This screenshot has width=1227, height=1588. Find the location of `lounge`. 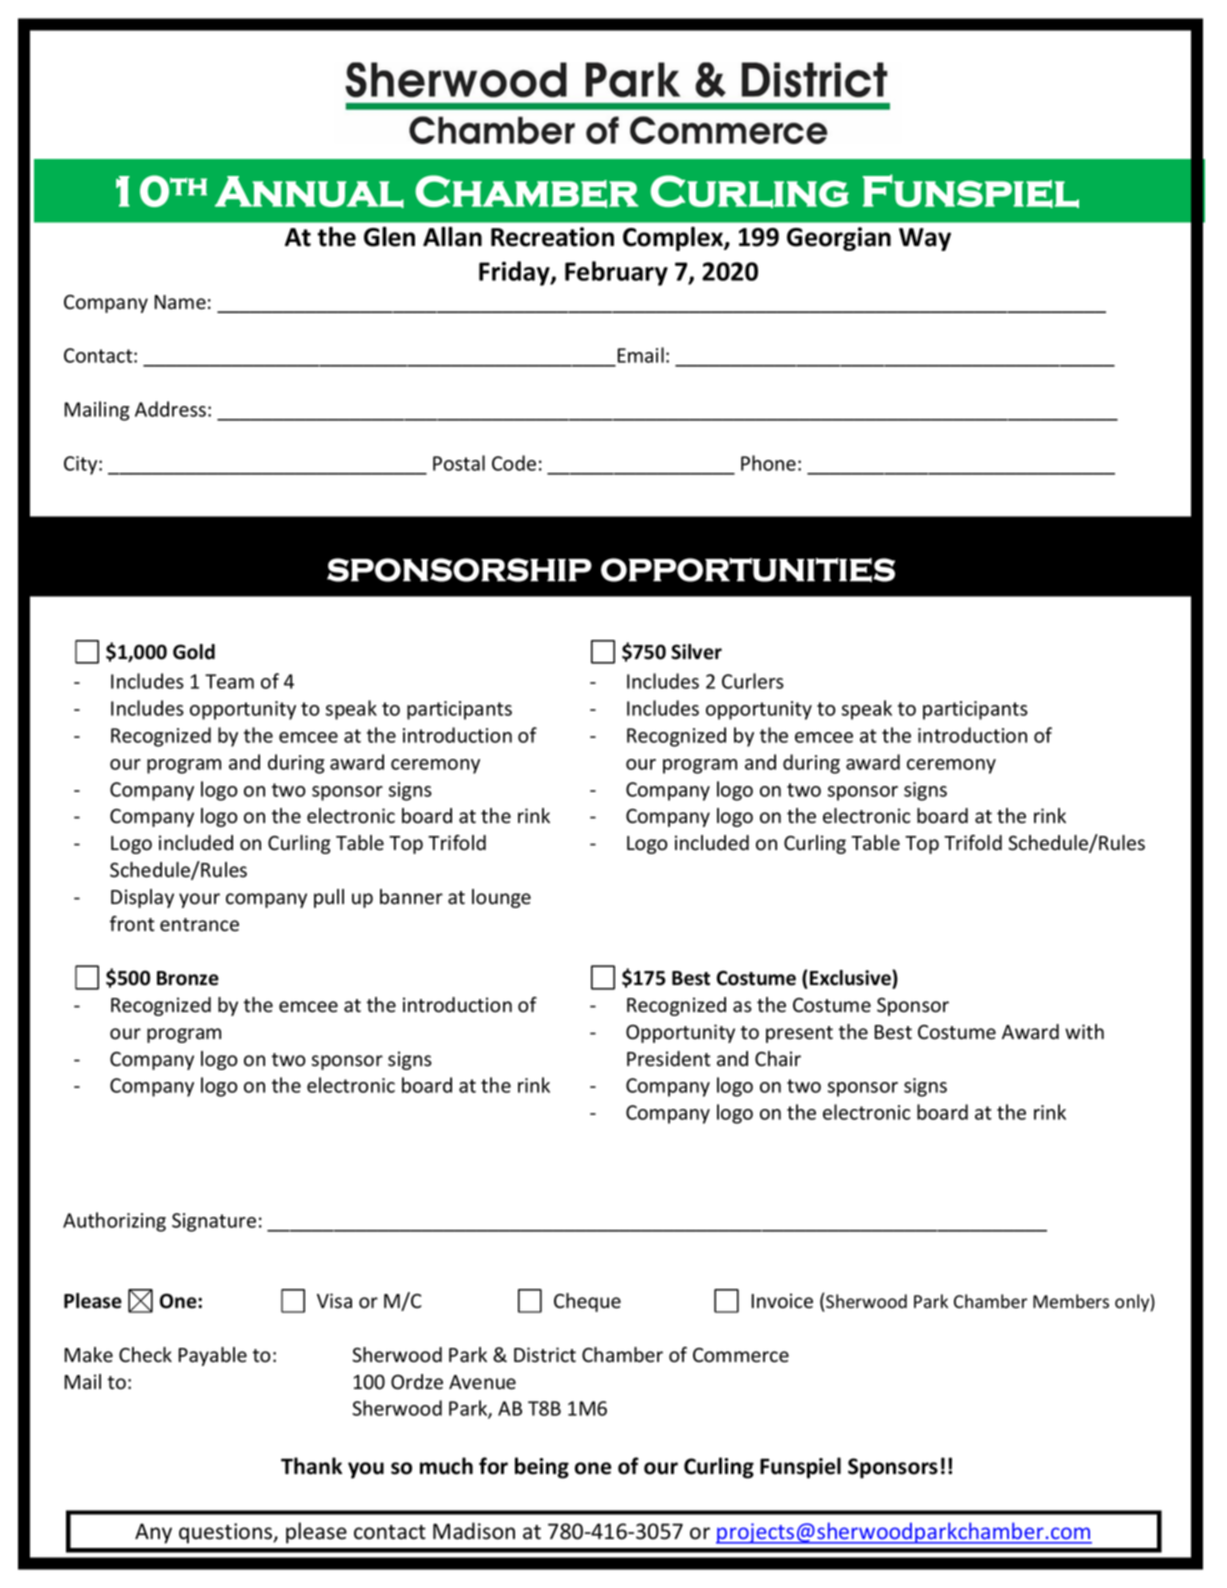

lounge is located at coordinates (501, 898).
